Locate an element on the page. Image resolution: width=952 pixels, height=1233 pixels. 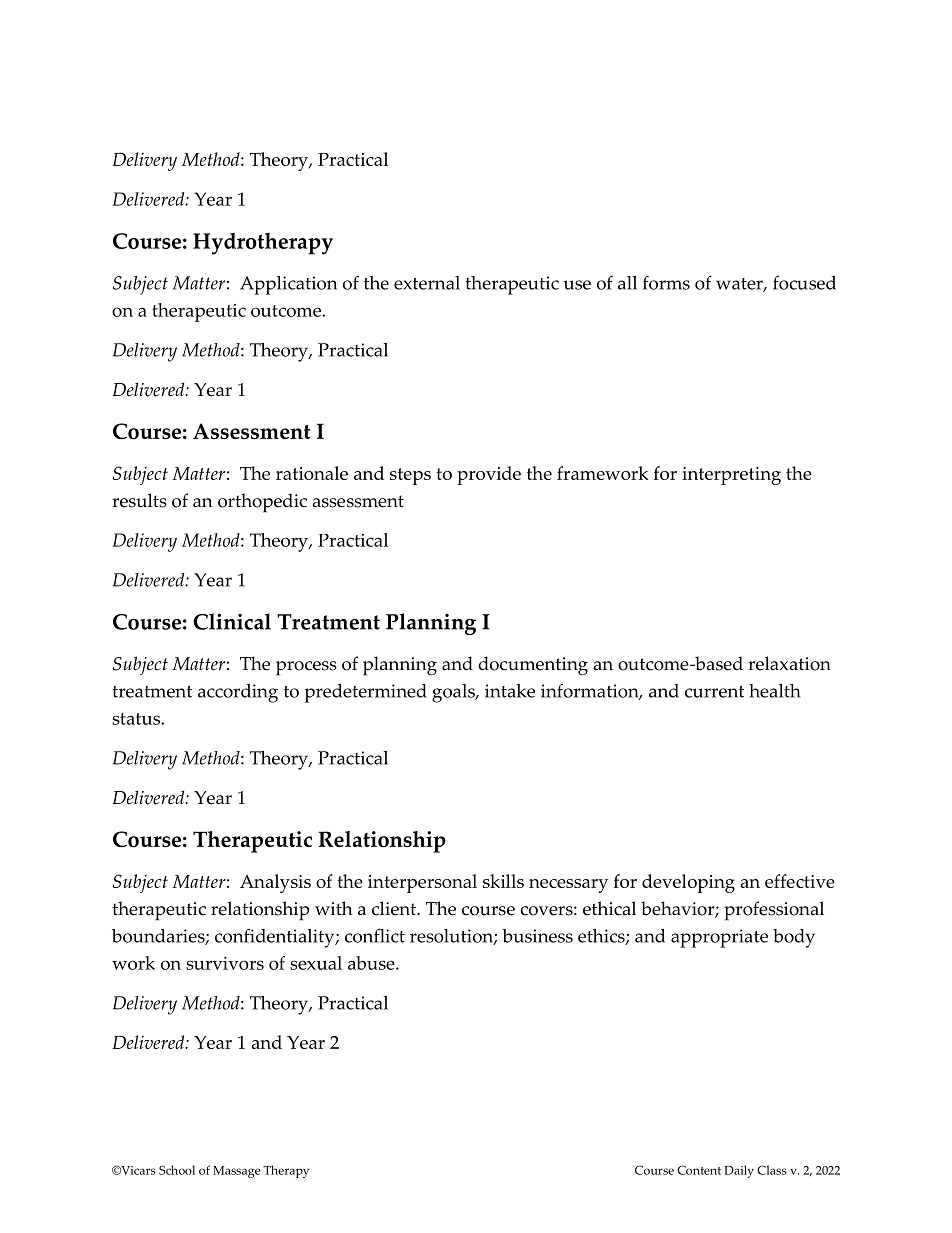
Application is located at coordinates (288, 285).
